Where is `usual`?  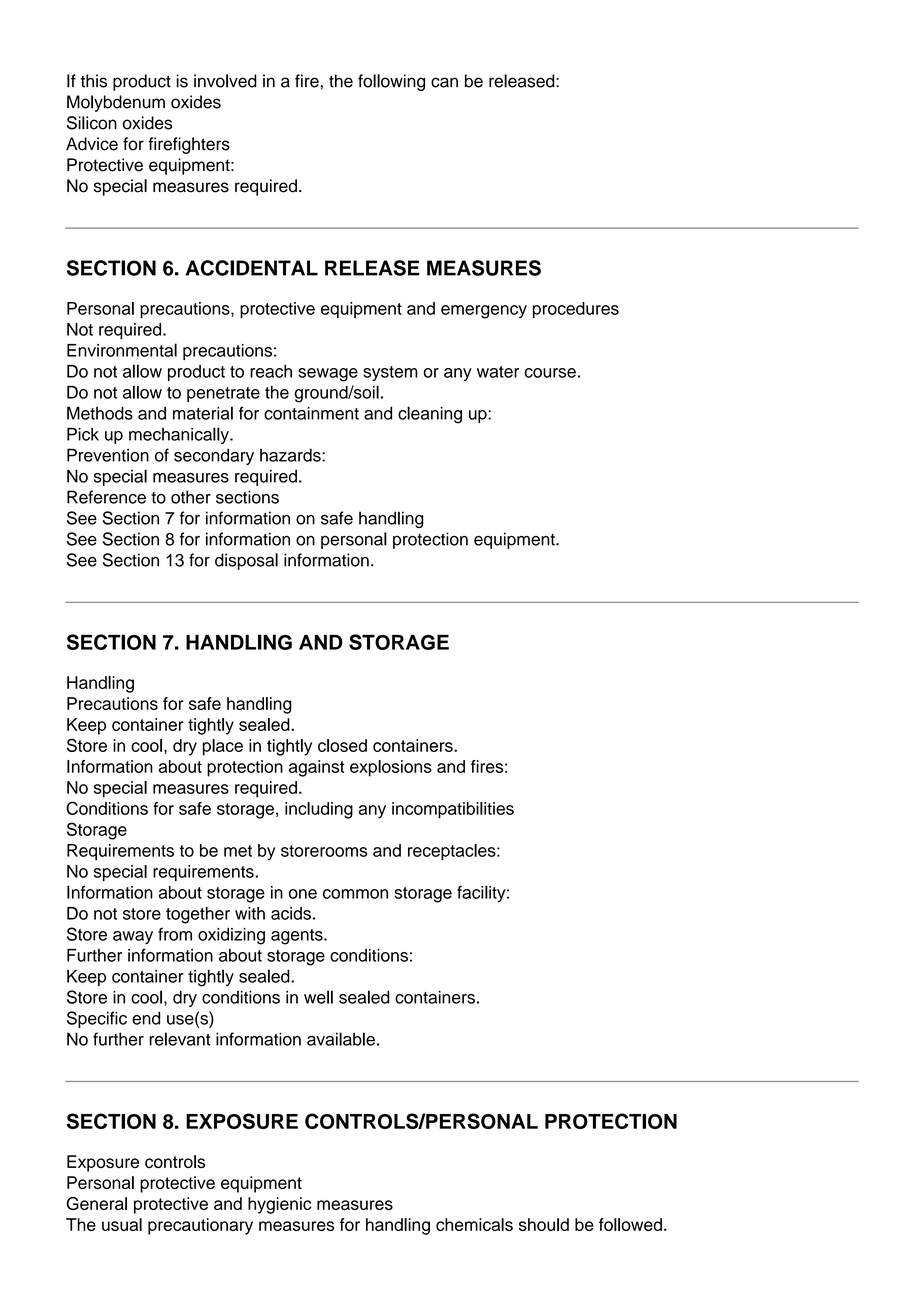 usual is located at coordinates (122, 1224).
